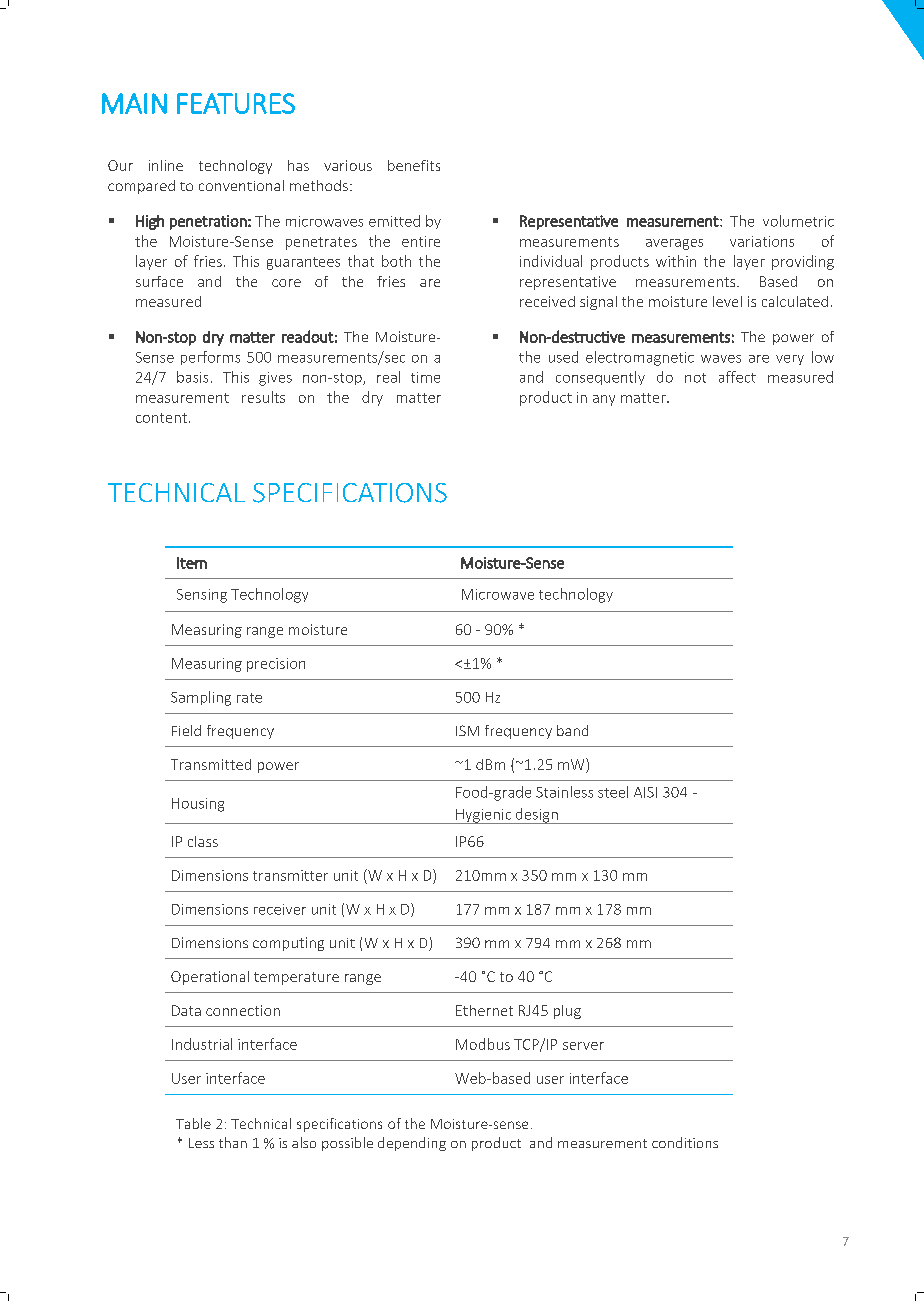 This document has width=924, height=1301. Describe the element at coordinates (572, 730) in the document. I see `band` at that location.
